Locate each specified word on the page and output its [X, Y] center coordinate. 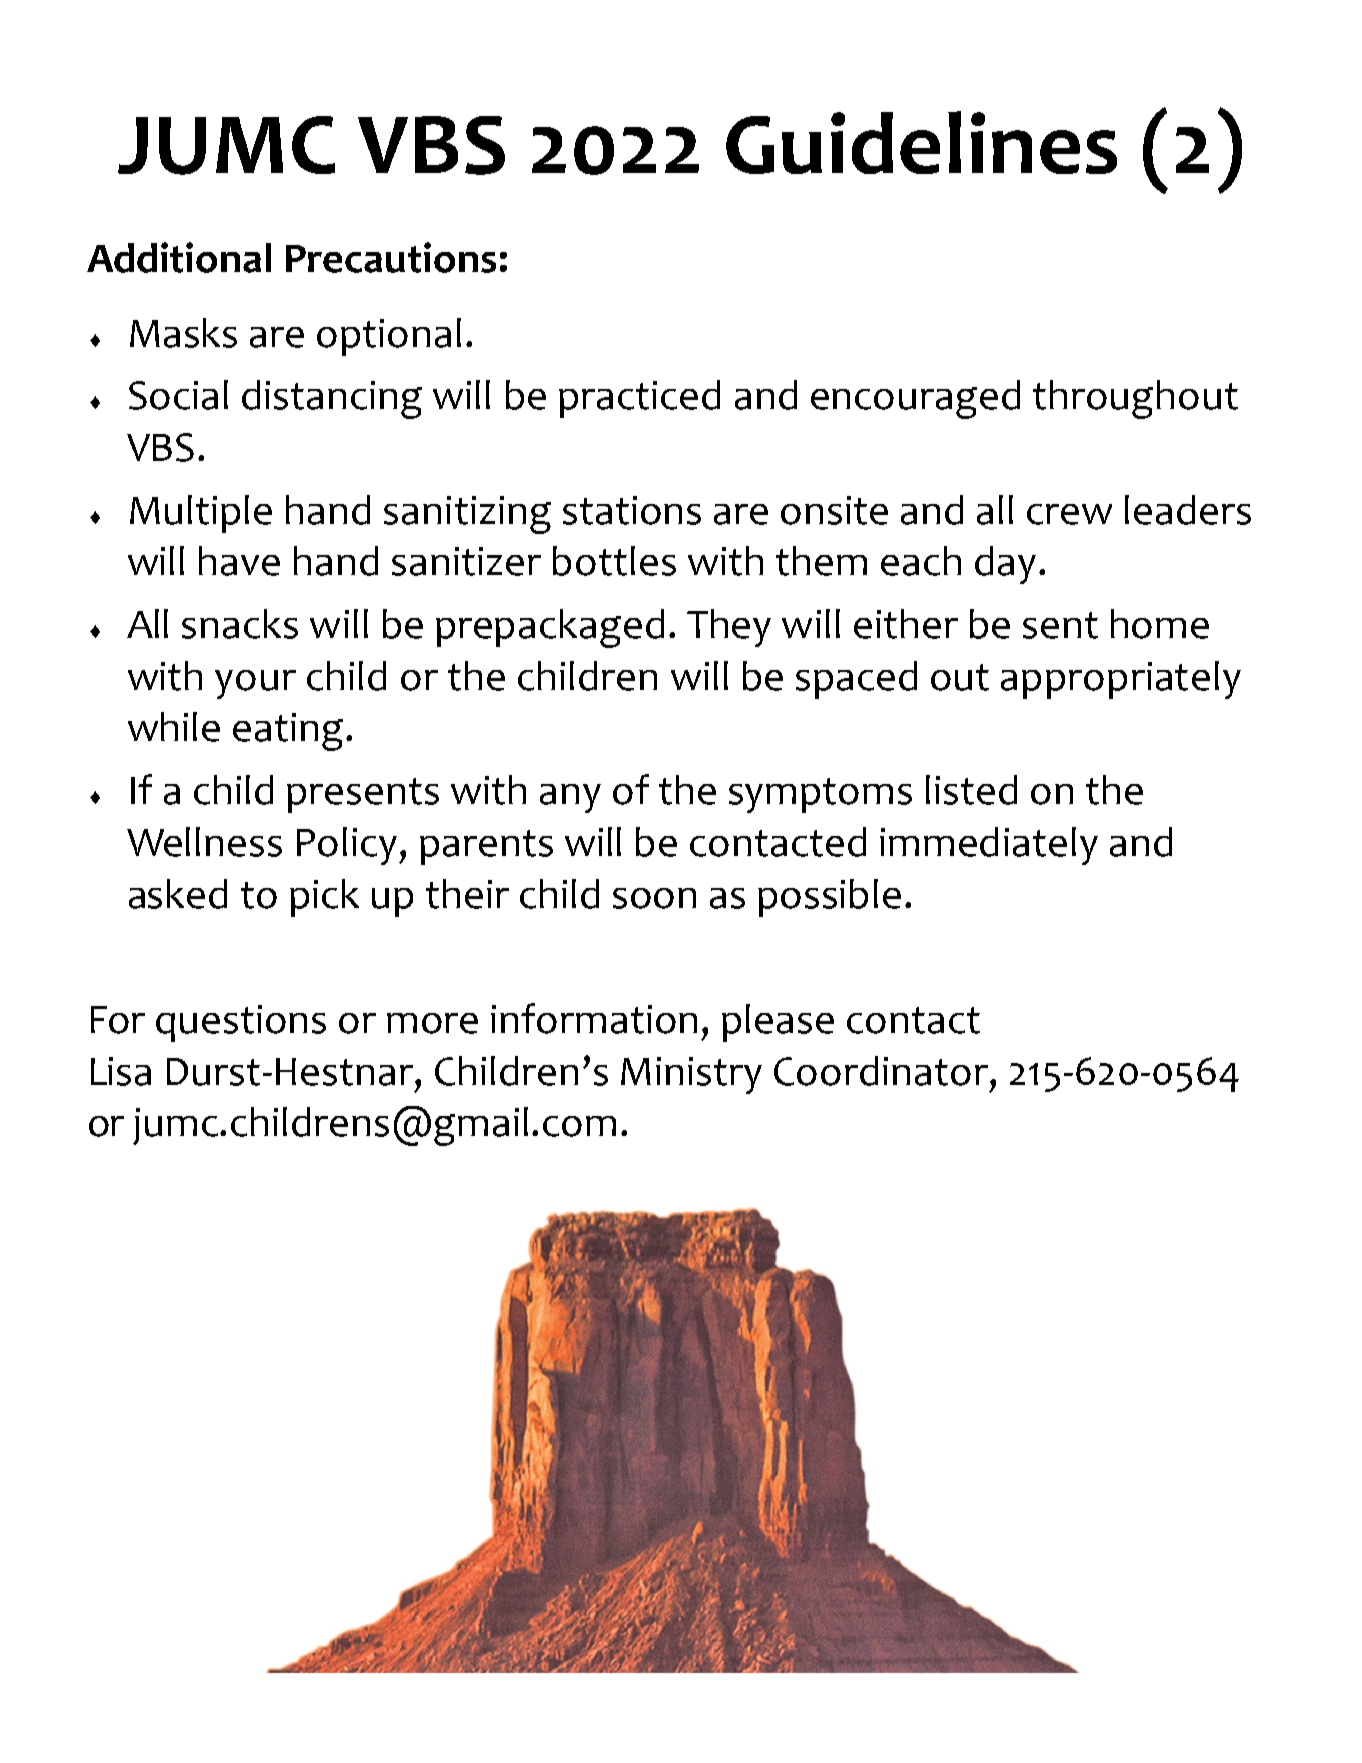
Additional [179, 257]
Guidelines [921, 142]
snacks [240, 624]
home [1160, 624]
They [729, 628]
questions [241, 1023]
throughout [1135, 399]
